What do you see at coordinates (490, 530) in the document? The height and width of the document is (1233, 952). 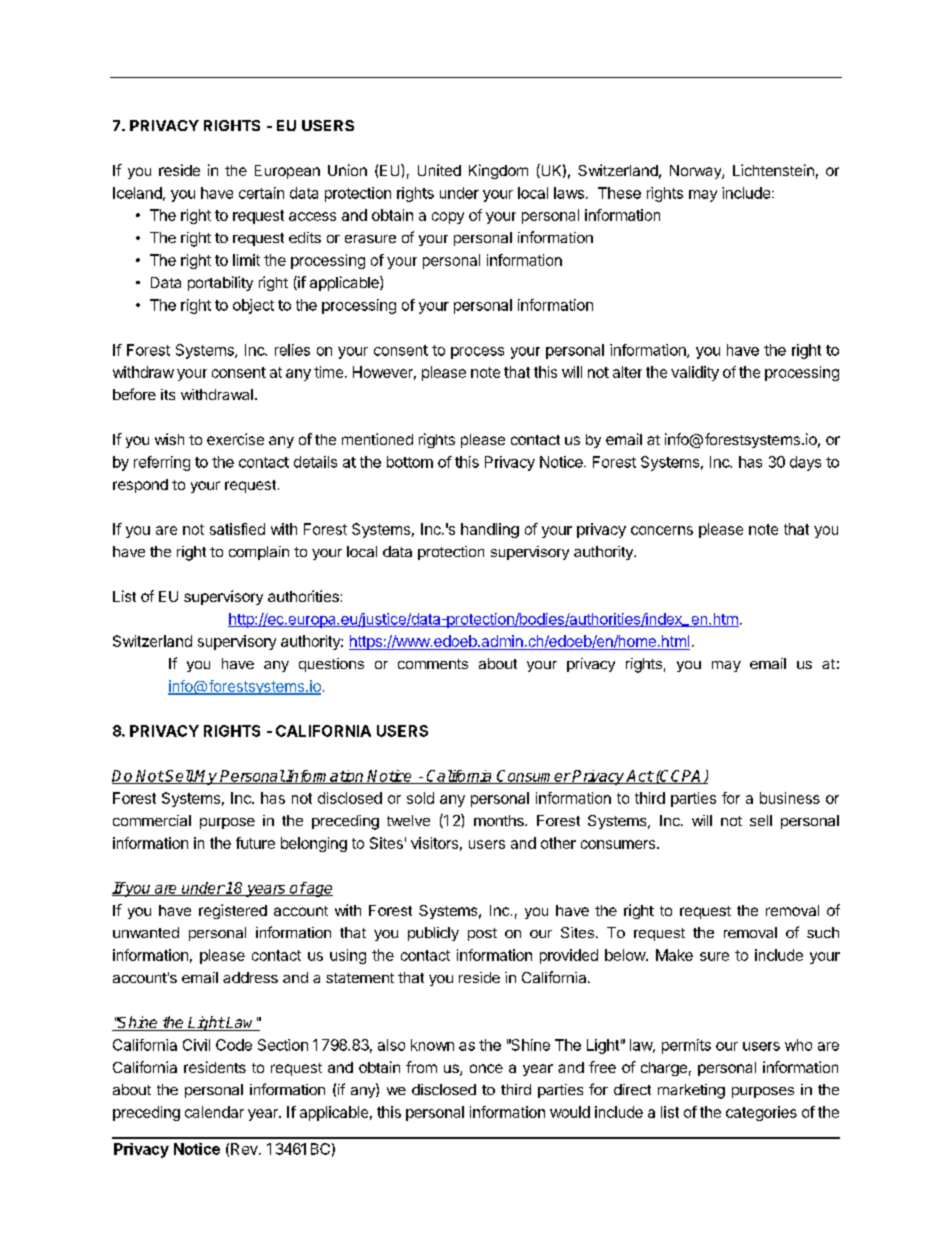 I see `handling` at bounding box center [490, 530].
